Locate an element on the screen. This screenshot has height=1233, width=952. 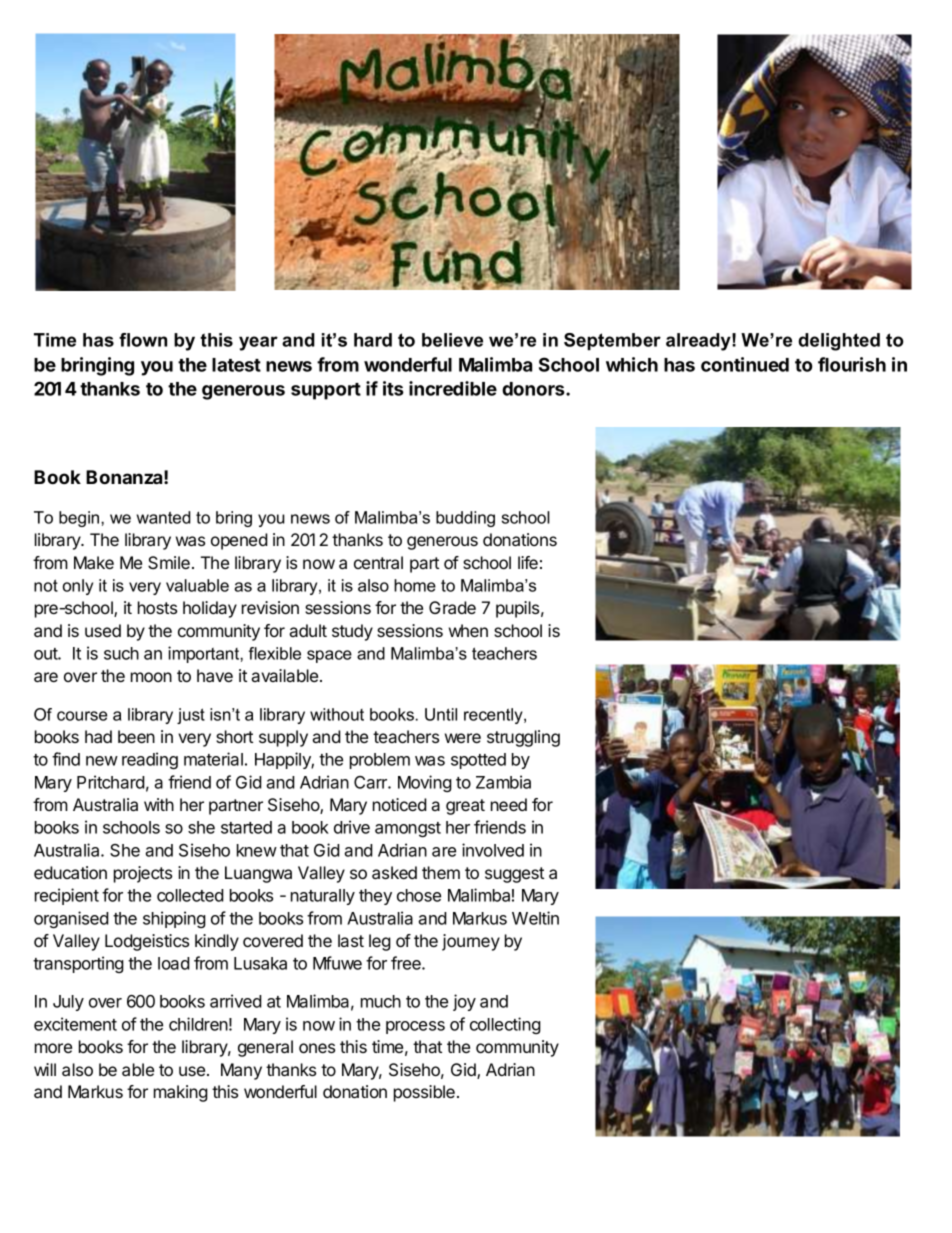
struggling is located at coordinates (523, 738).
